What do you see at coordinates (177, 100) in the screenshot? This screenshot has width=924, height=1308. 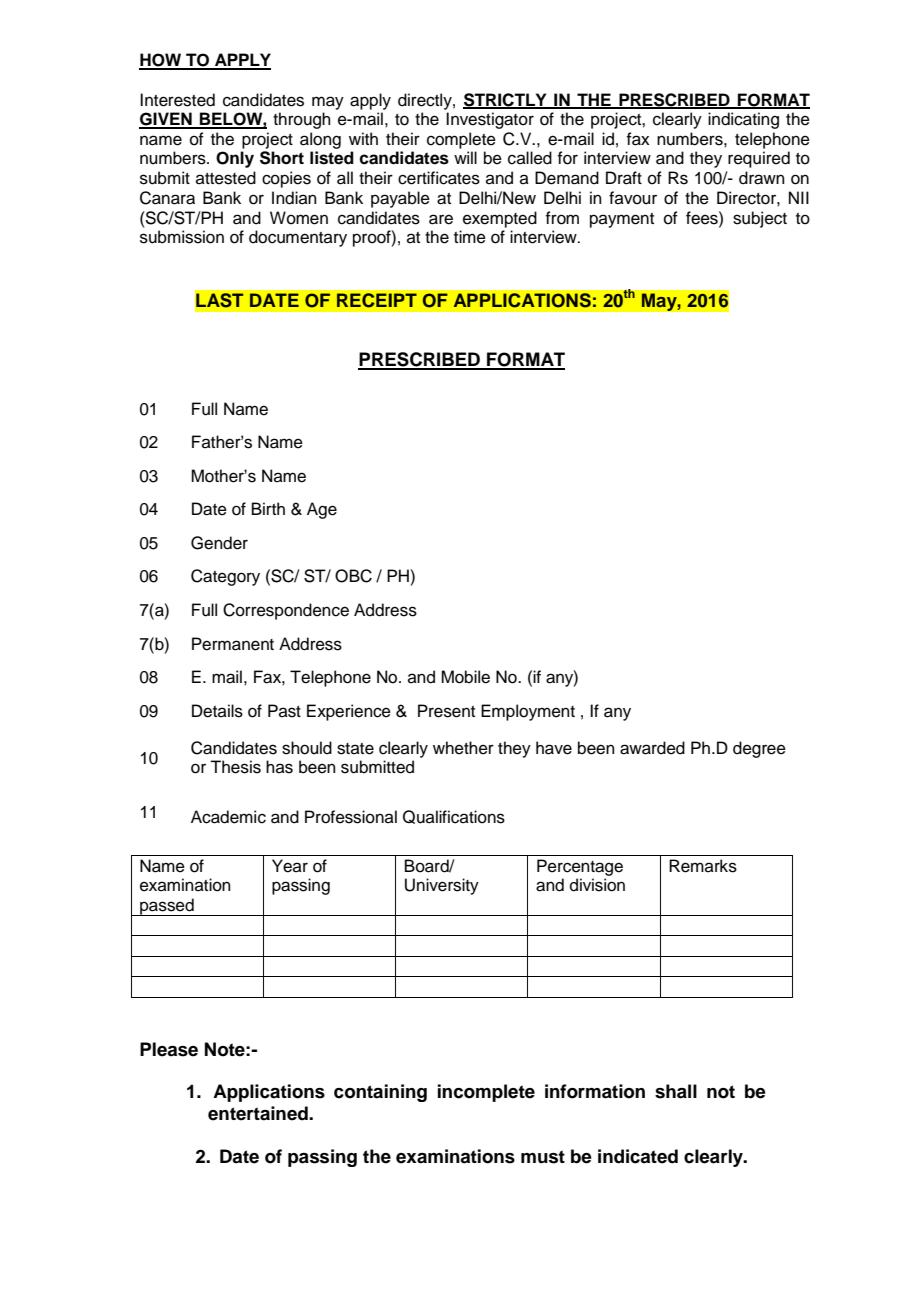 I see `Interested` at bounding box center [177, 100].
